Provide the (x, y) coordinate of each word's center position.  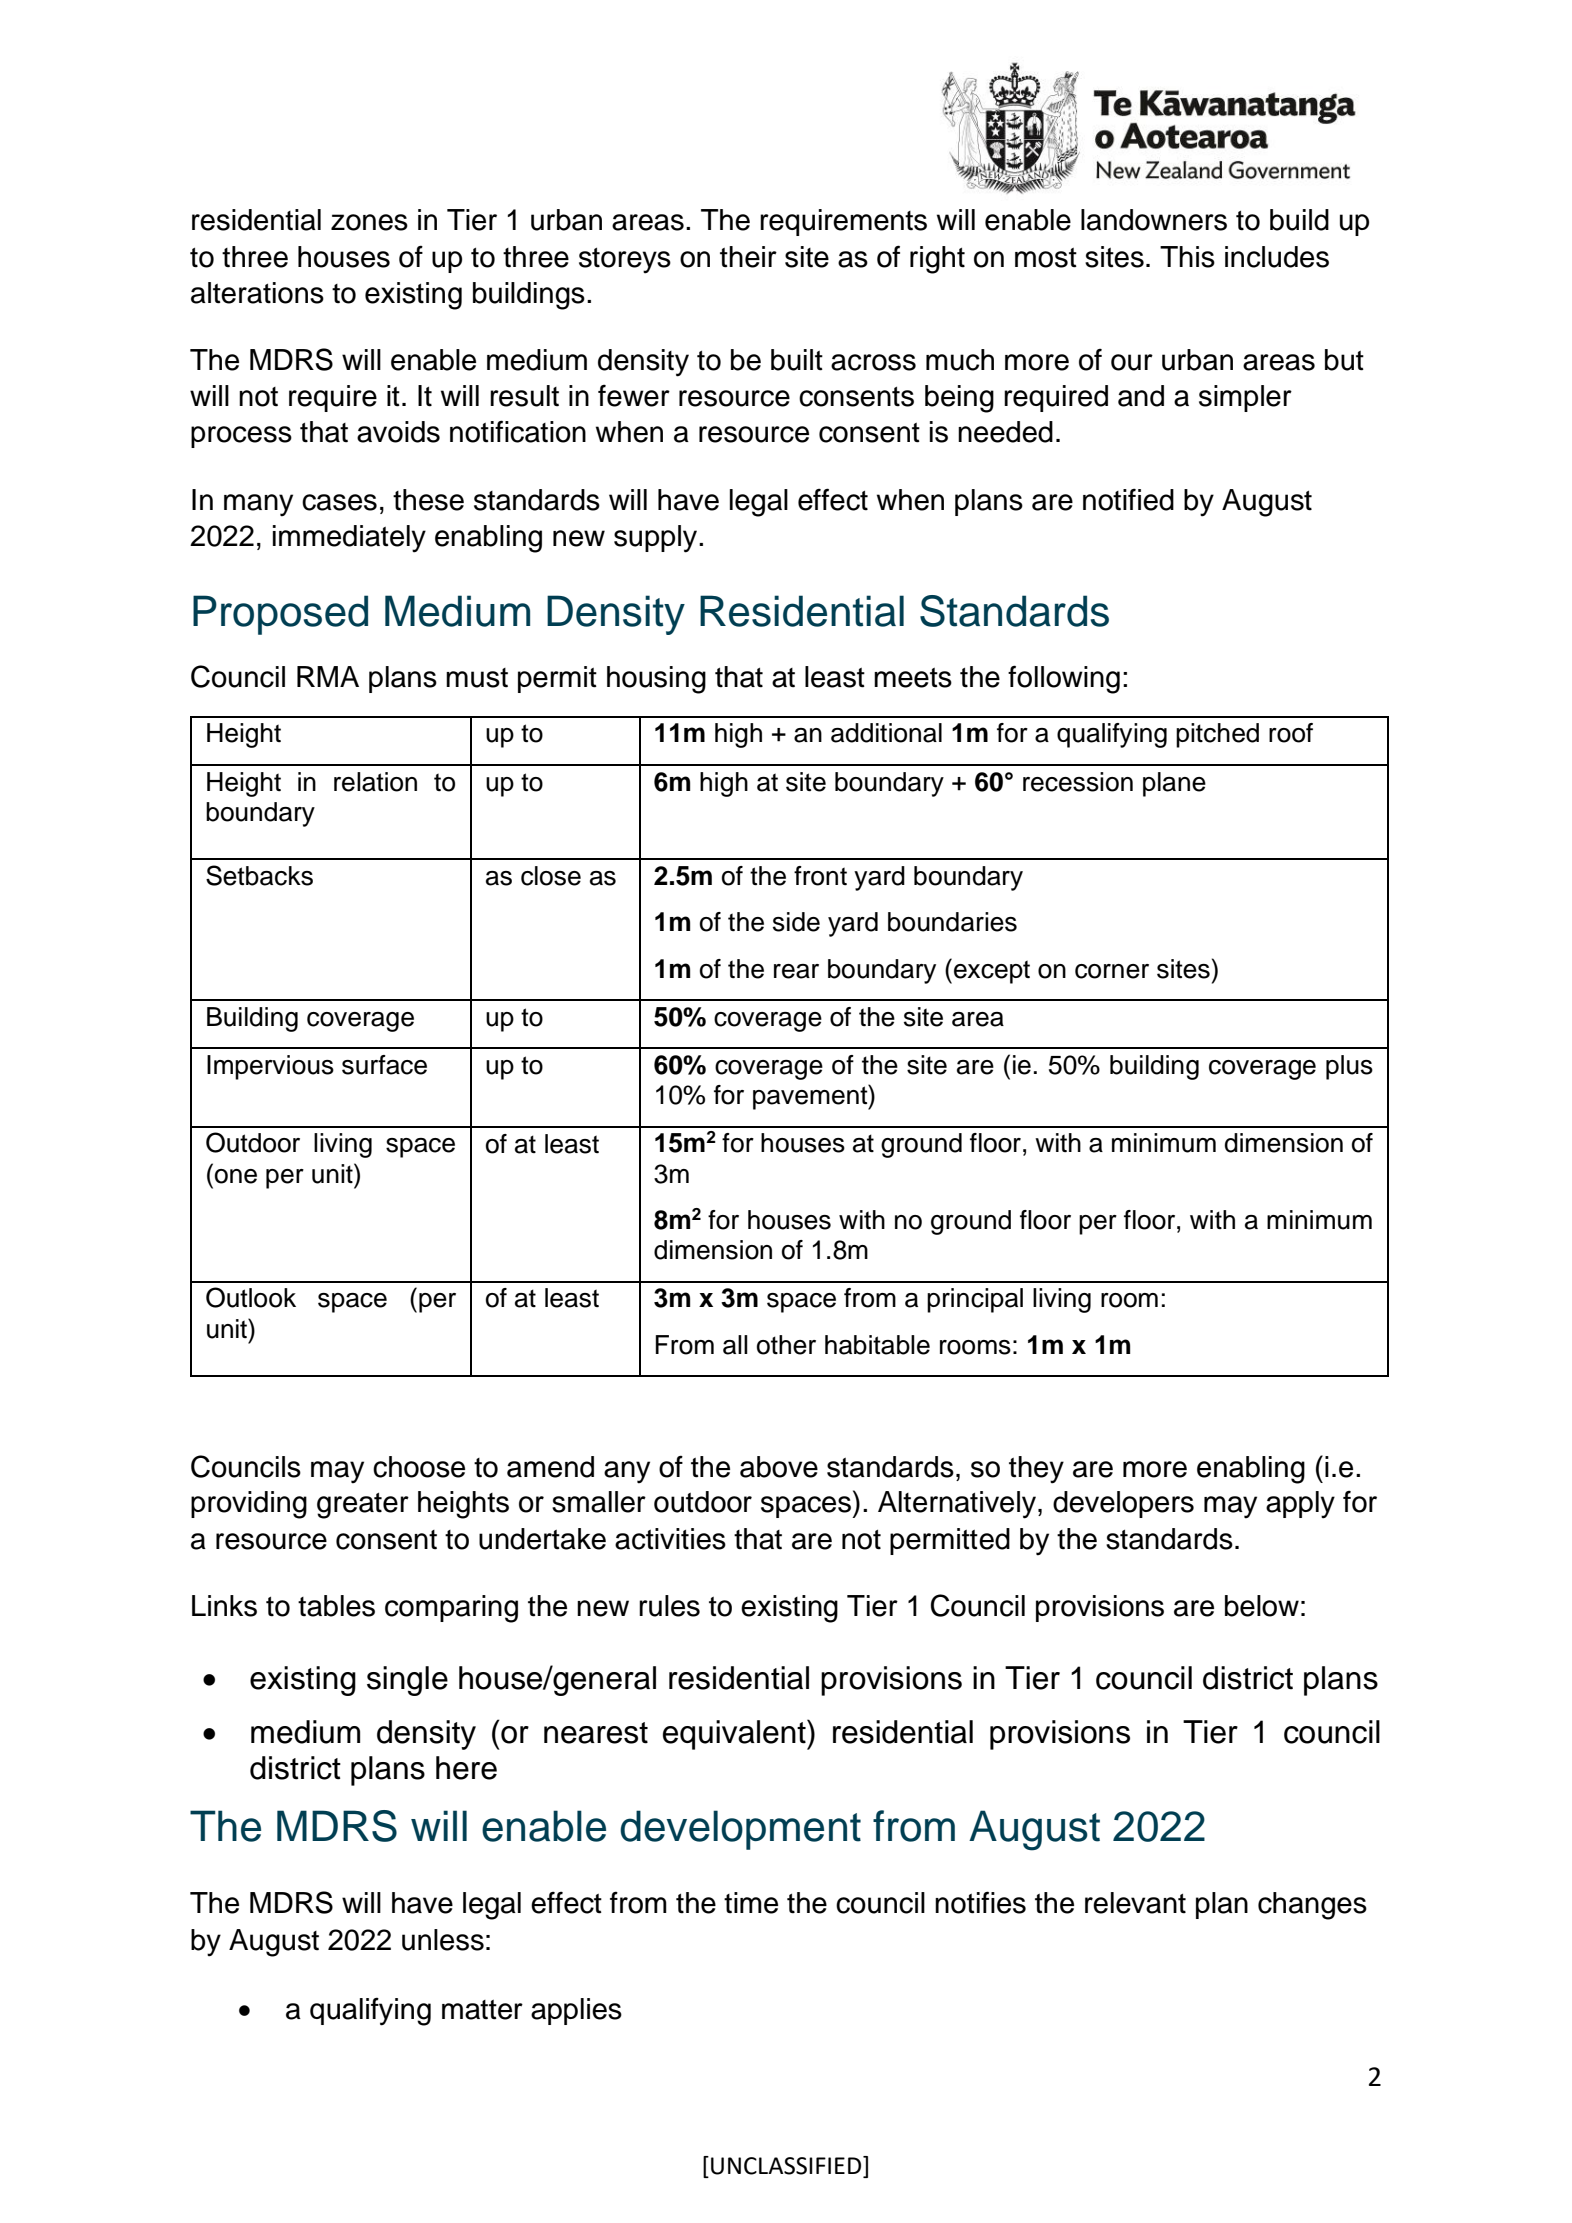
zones (369, 222)
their (748, 257)
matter (482, 2010)
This (1187, 257)
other (786, 1345)
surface (384, 1065)
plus (1349, 1067)
